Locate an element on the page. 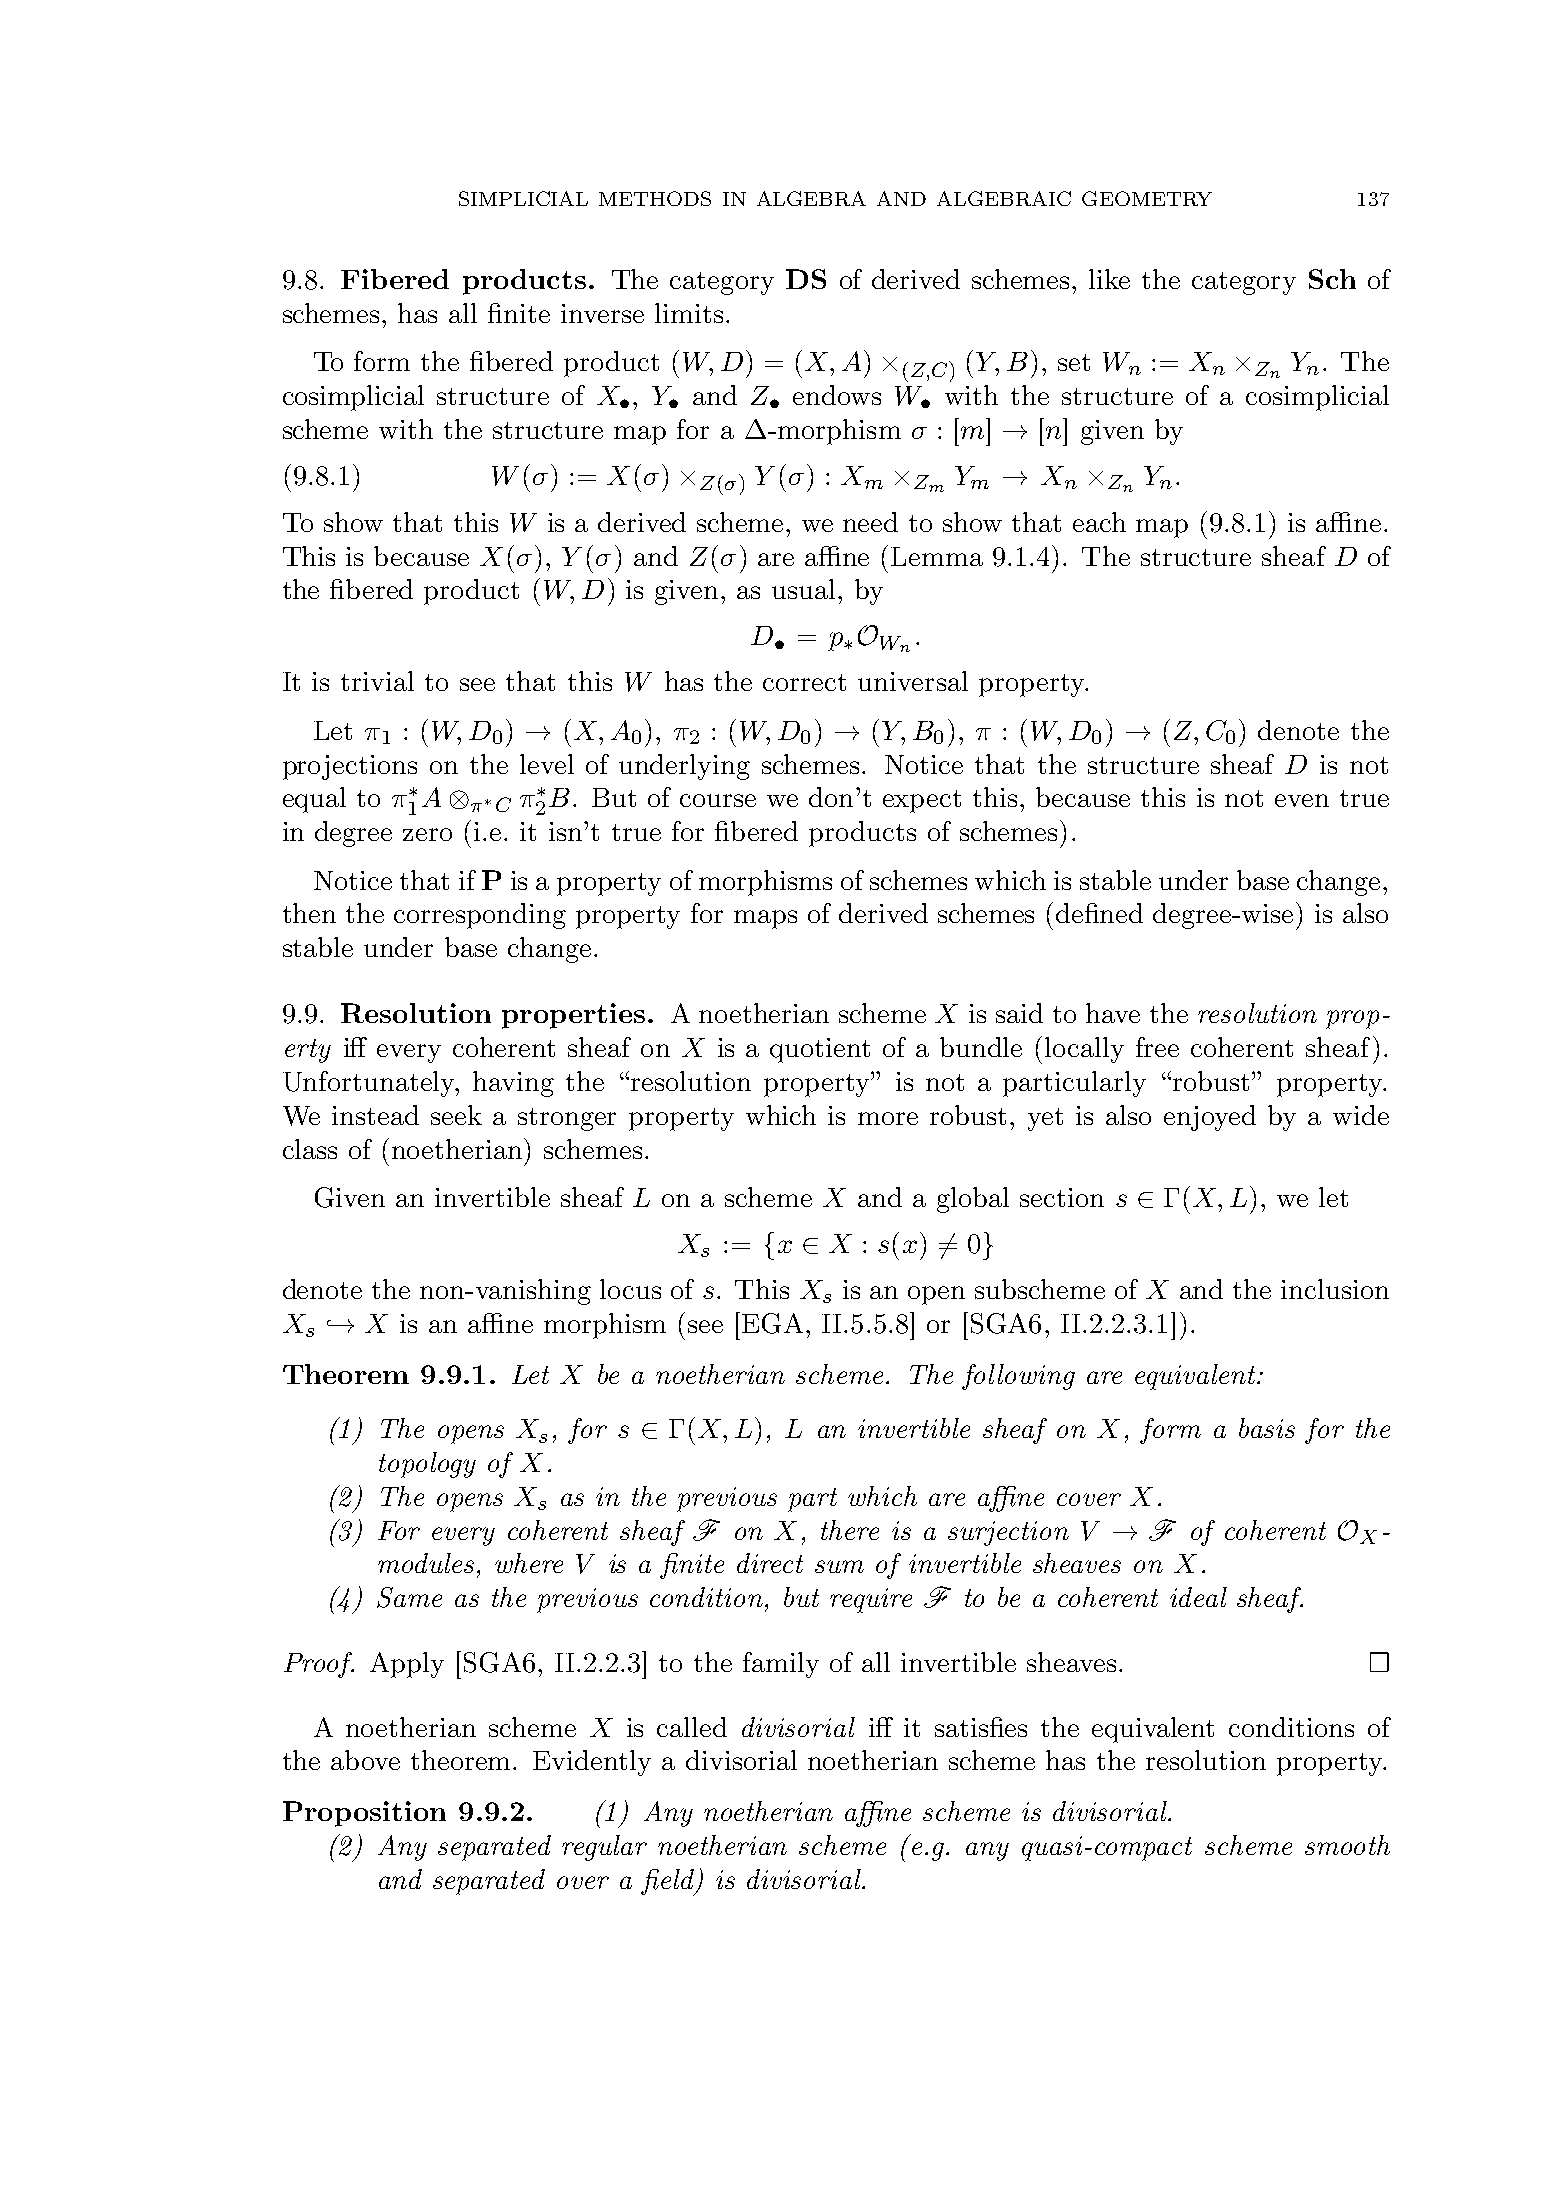 The image size is (1552, 2195). free is located at coordinates (1157, 1047).
